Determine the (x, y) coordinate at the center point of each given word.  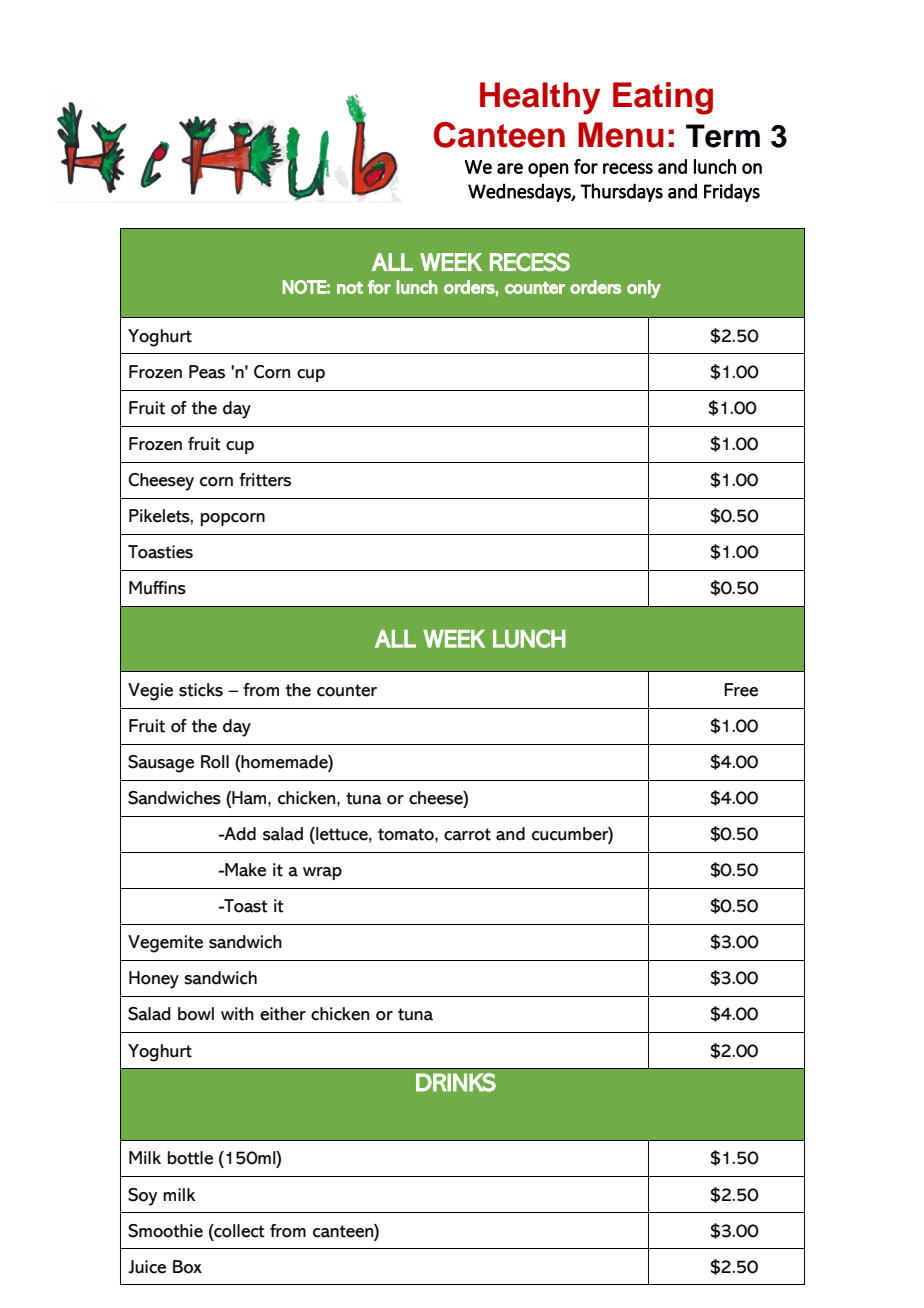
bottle (190, 1158)
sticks (201, 690)
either (283, 1014)
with (237, 1014)
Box (187, 1267)
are (510, 168)
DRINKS (456, 1082)
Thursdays (621, 192)
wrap (322, 873)
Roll (215, 762)
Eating (663, 98)
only (644, 289)
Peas (207, 372)
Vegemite (165, 944)
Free (741, 690)
